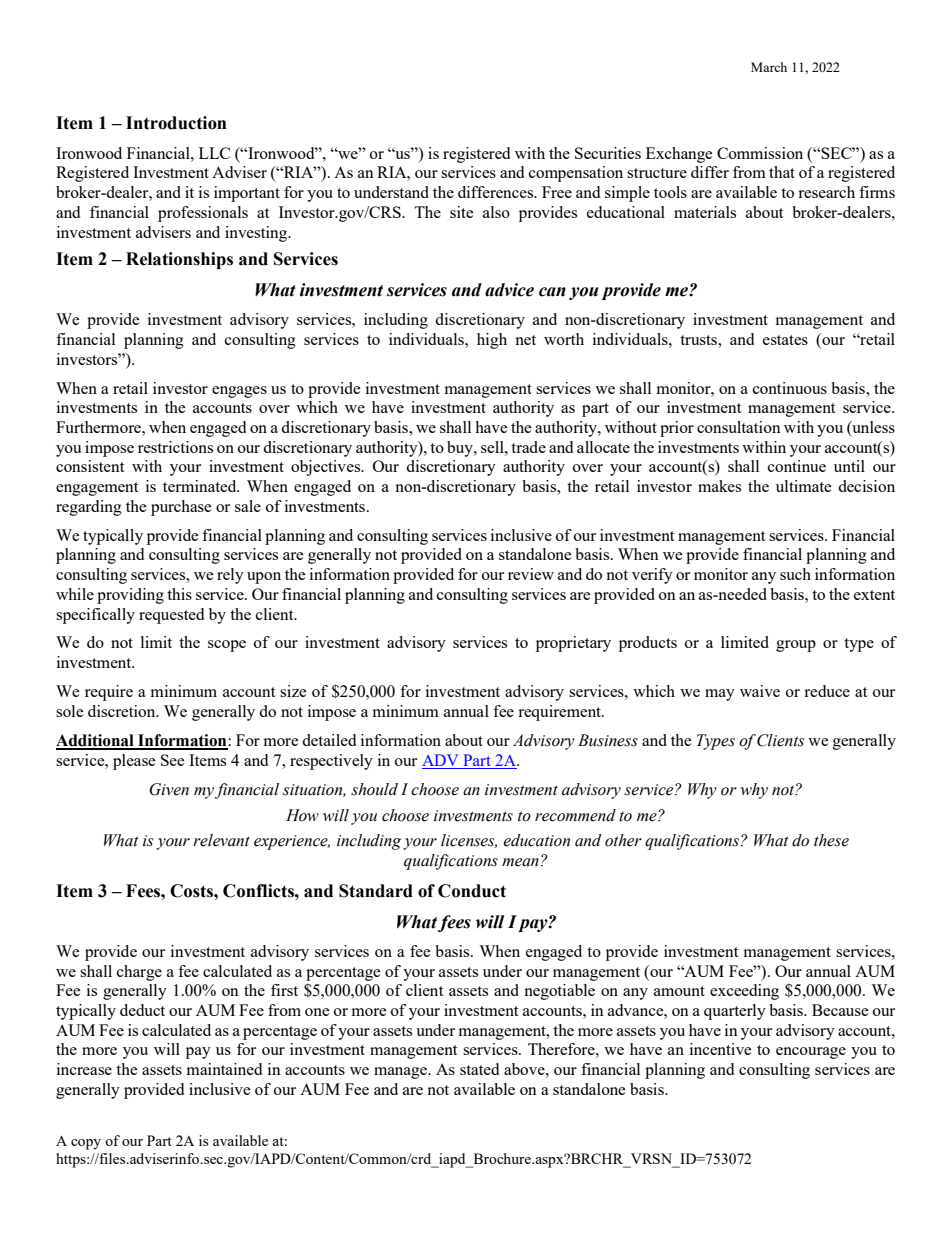 This screenshot has height=1233, width=952. Describe the element at coordinates (492, 341) in the screenshot. I see `high` at that location.
